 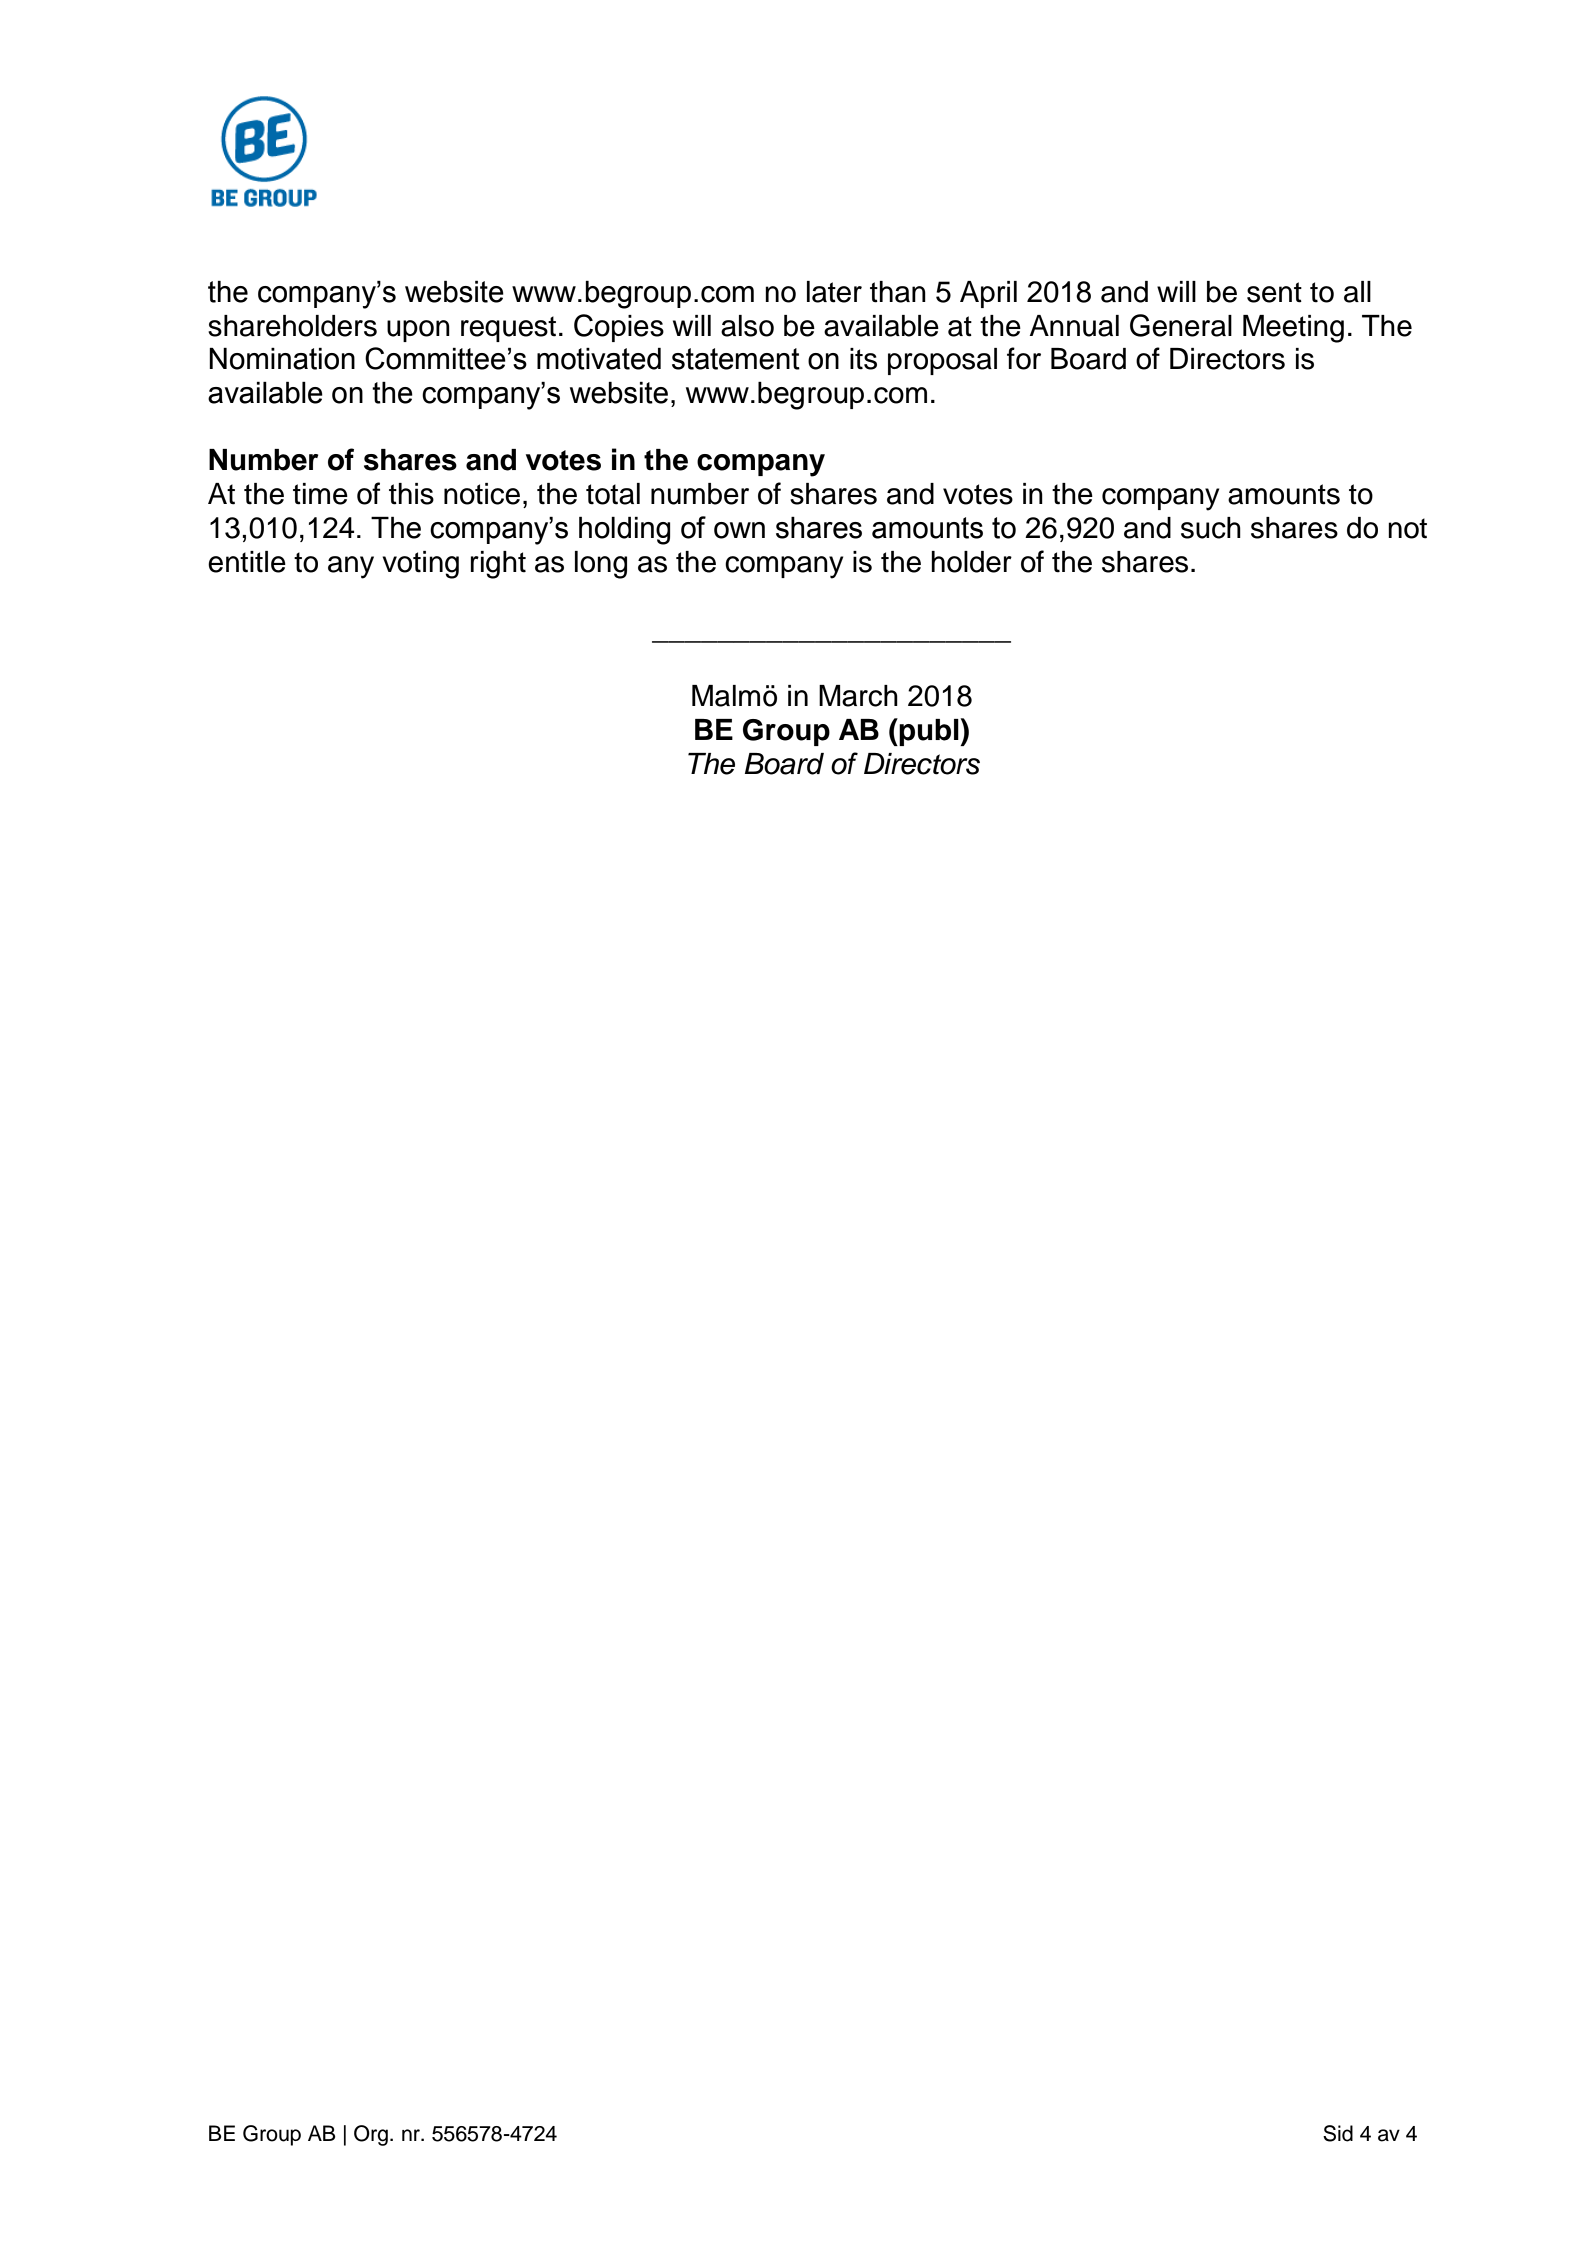 What do you see at coordinates (371, 2135) in the screenshot?
I see `Org` at bounding box center [371, 2135].
